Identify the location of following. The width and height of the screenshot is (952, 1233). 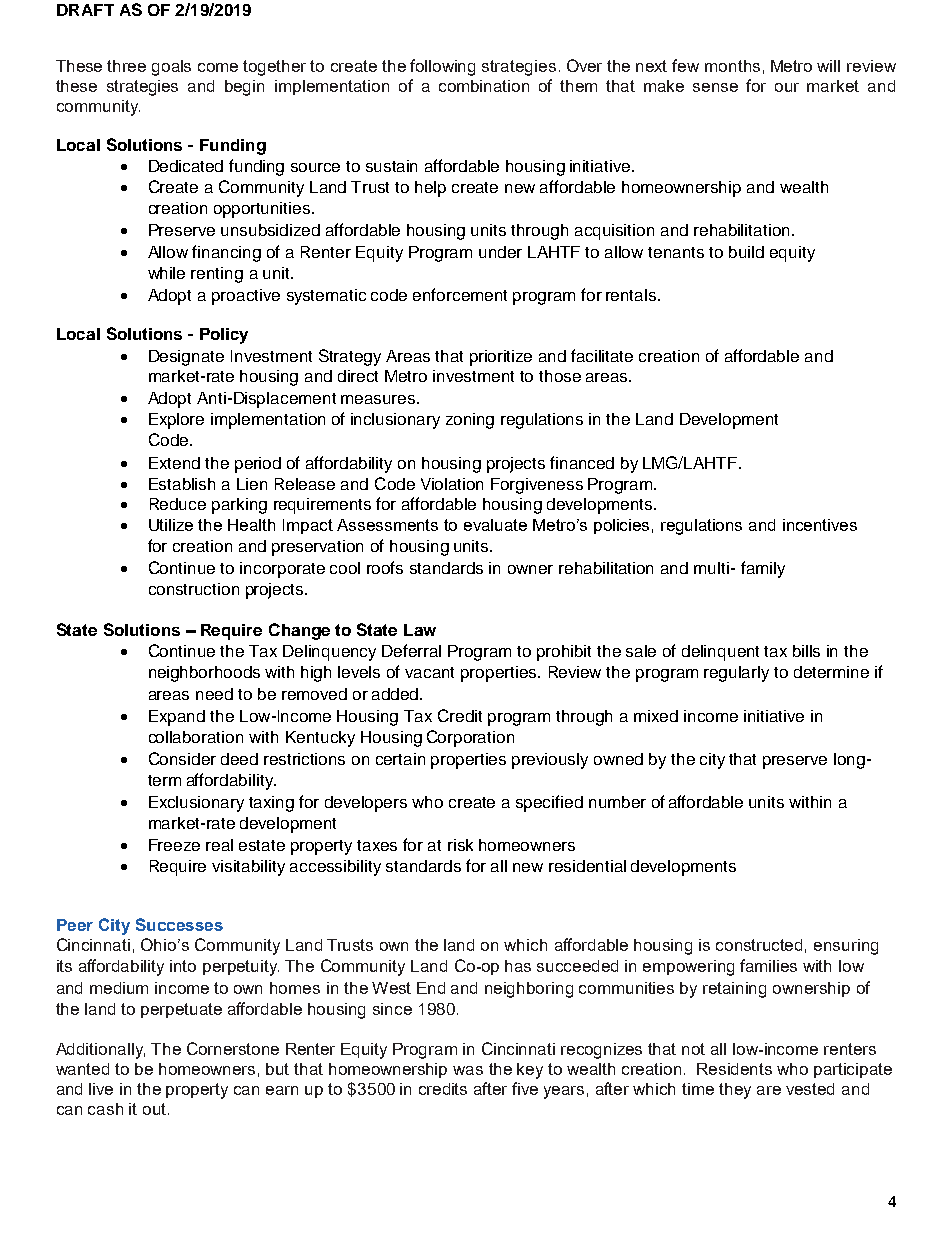
(442, 67).
